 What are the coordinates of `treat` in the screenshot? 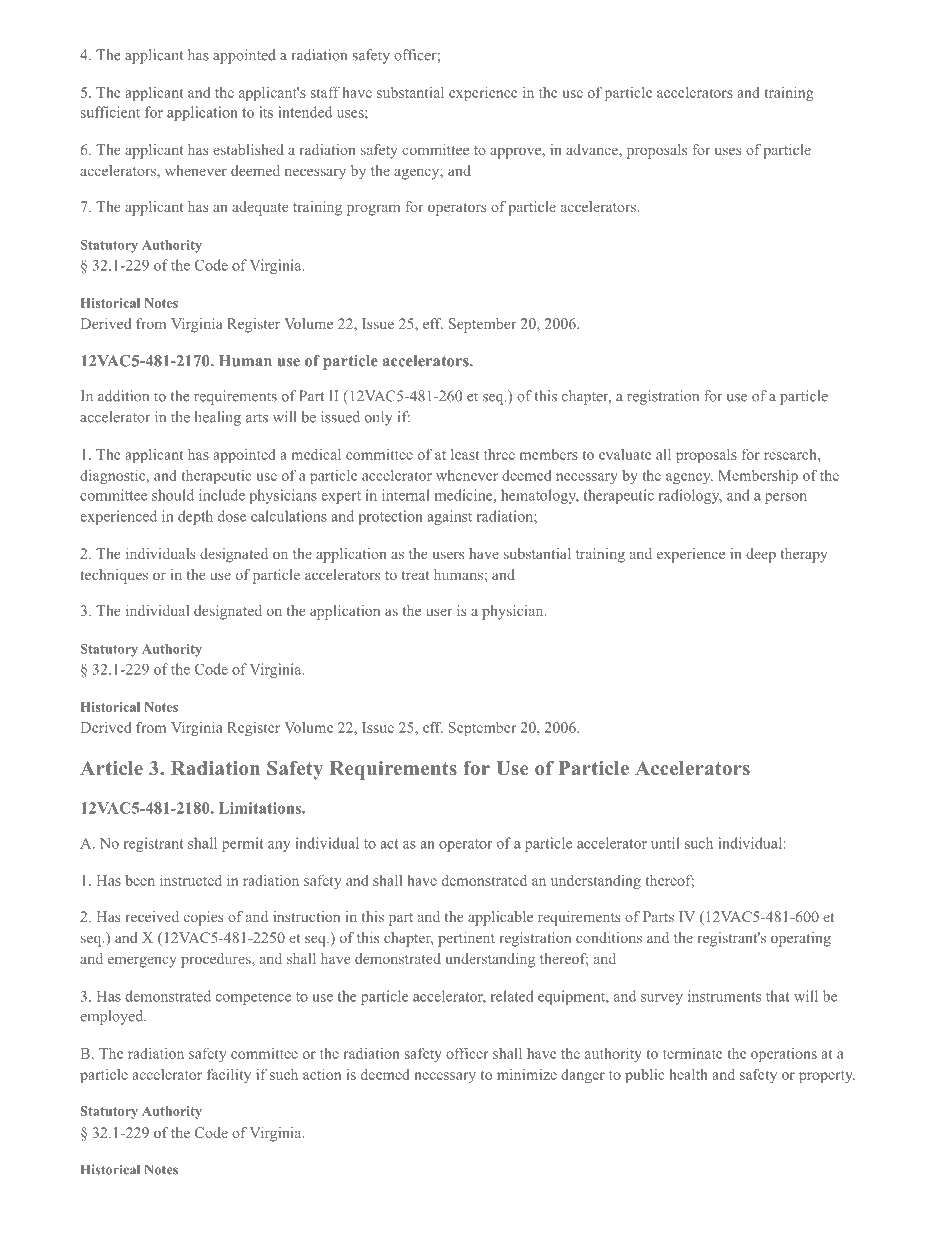 It's located at (415, 575).
